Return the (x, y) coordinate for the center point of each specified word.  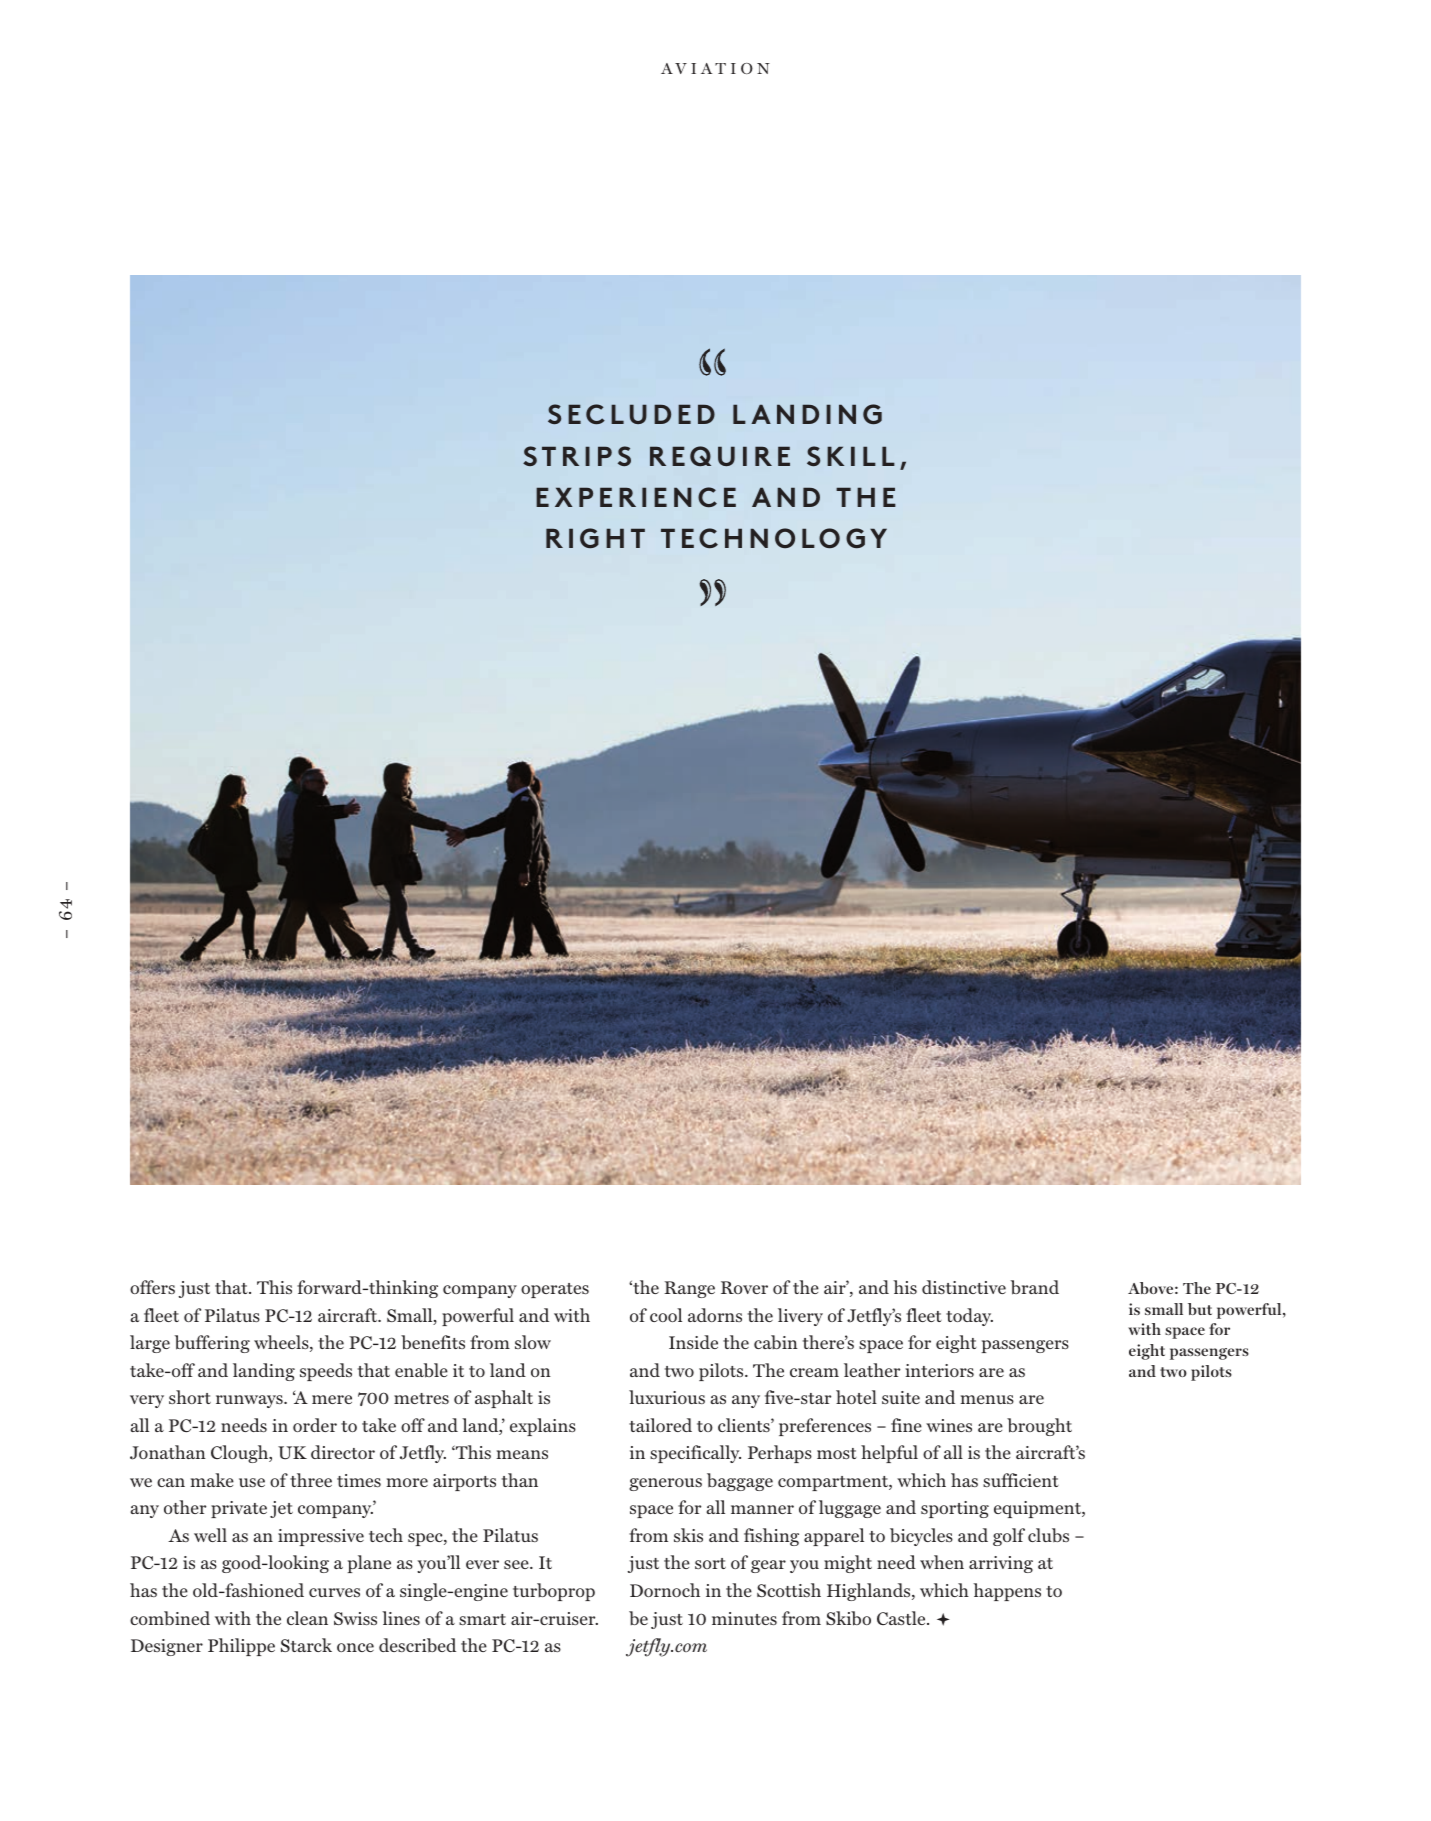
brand (1035, 1287)
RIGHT (595, 538)
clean (307, 1618)
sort (710, 1563)
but (1200, 1309)
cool (666, 1315)
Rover (744, 1287)
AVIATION (715, 68)
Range (689, 1289)
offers (152, 1287)
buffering (212, 1344)
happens (1007, 1592)
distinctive (964, 1287)
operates (555, 1290)
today (969, 1317)
